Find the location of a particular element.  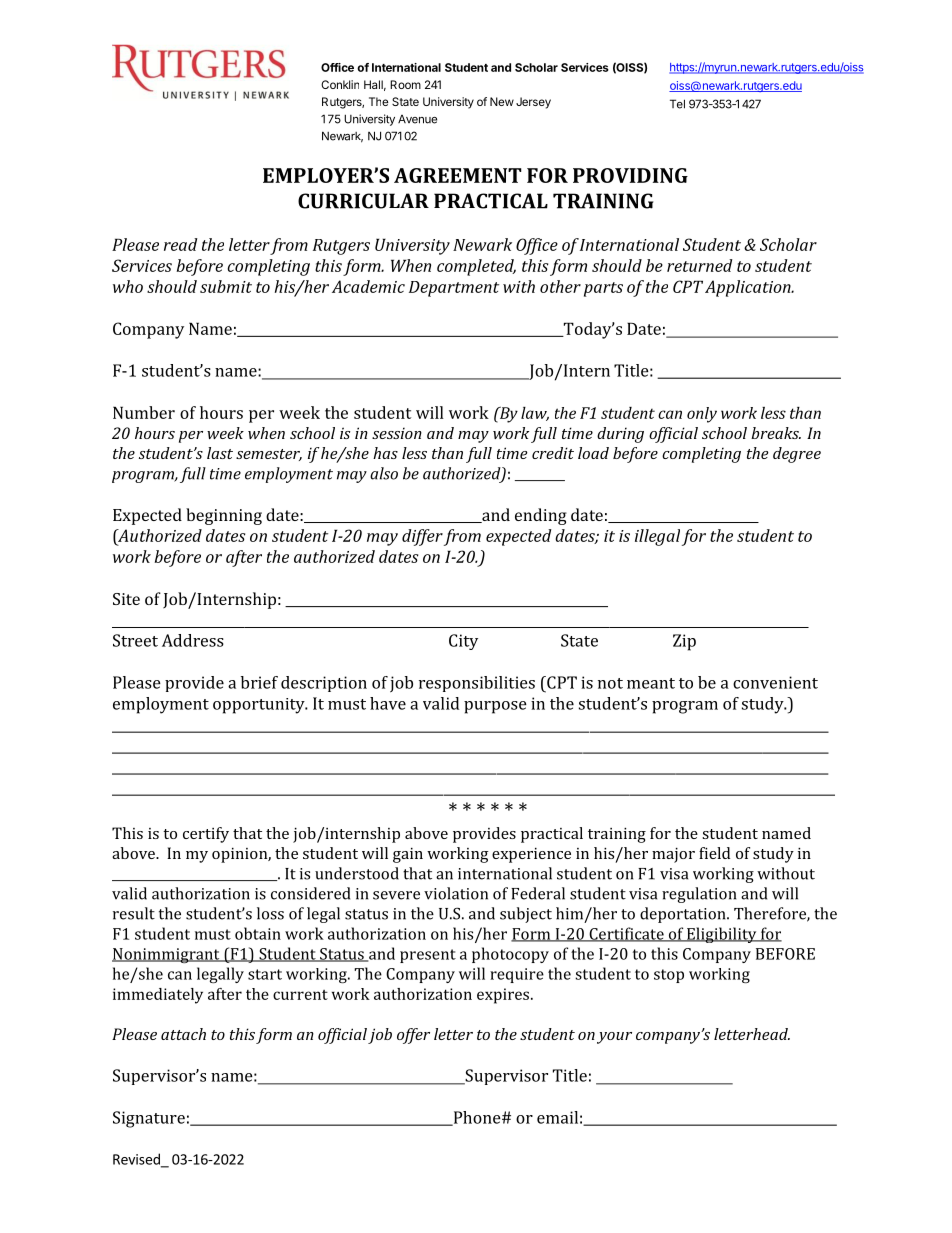

field is located at coordinates (714, 853).
